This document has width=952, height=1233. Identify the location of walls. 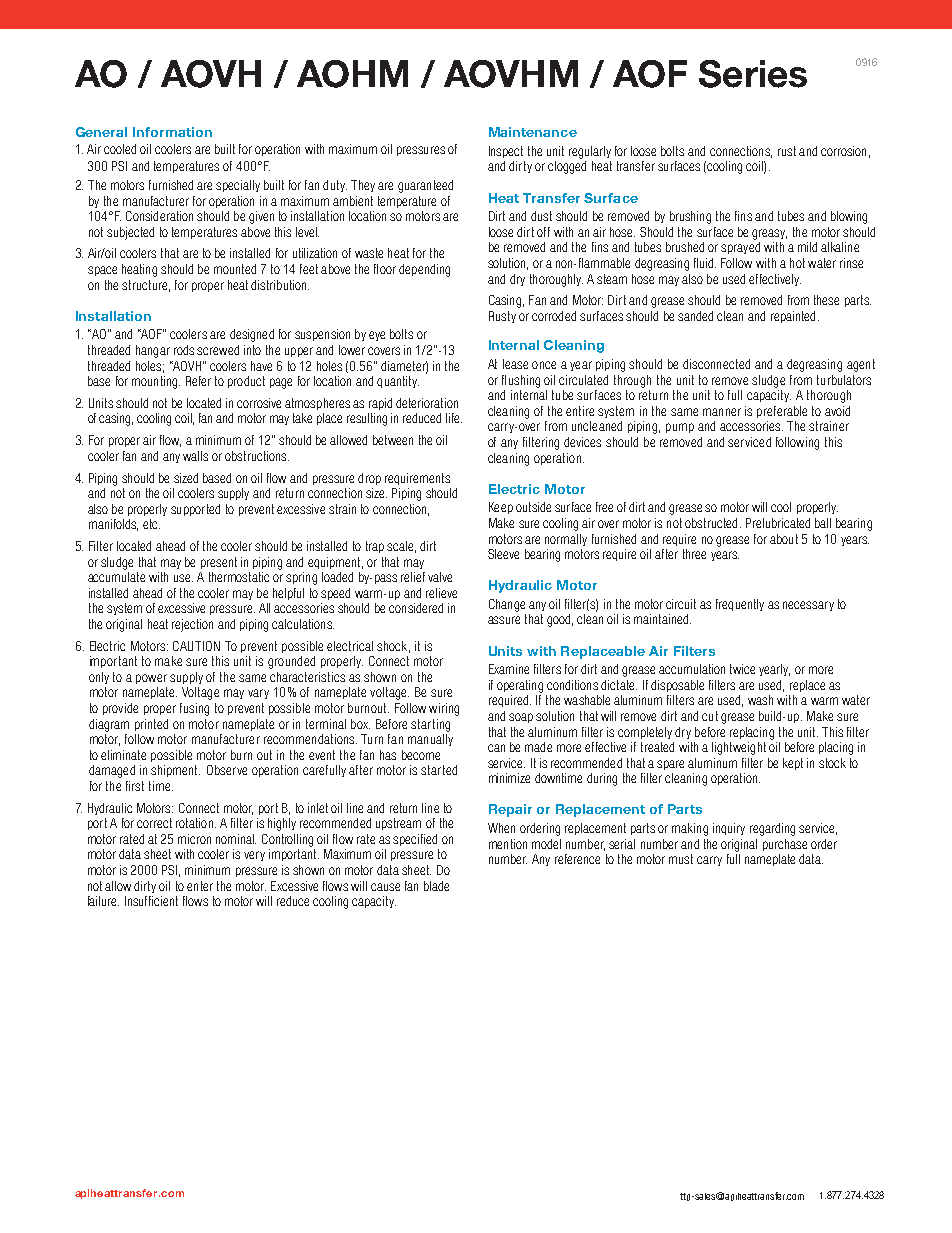
(195, 456).
